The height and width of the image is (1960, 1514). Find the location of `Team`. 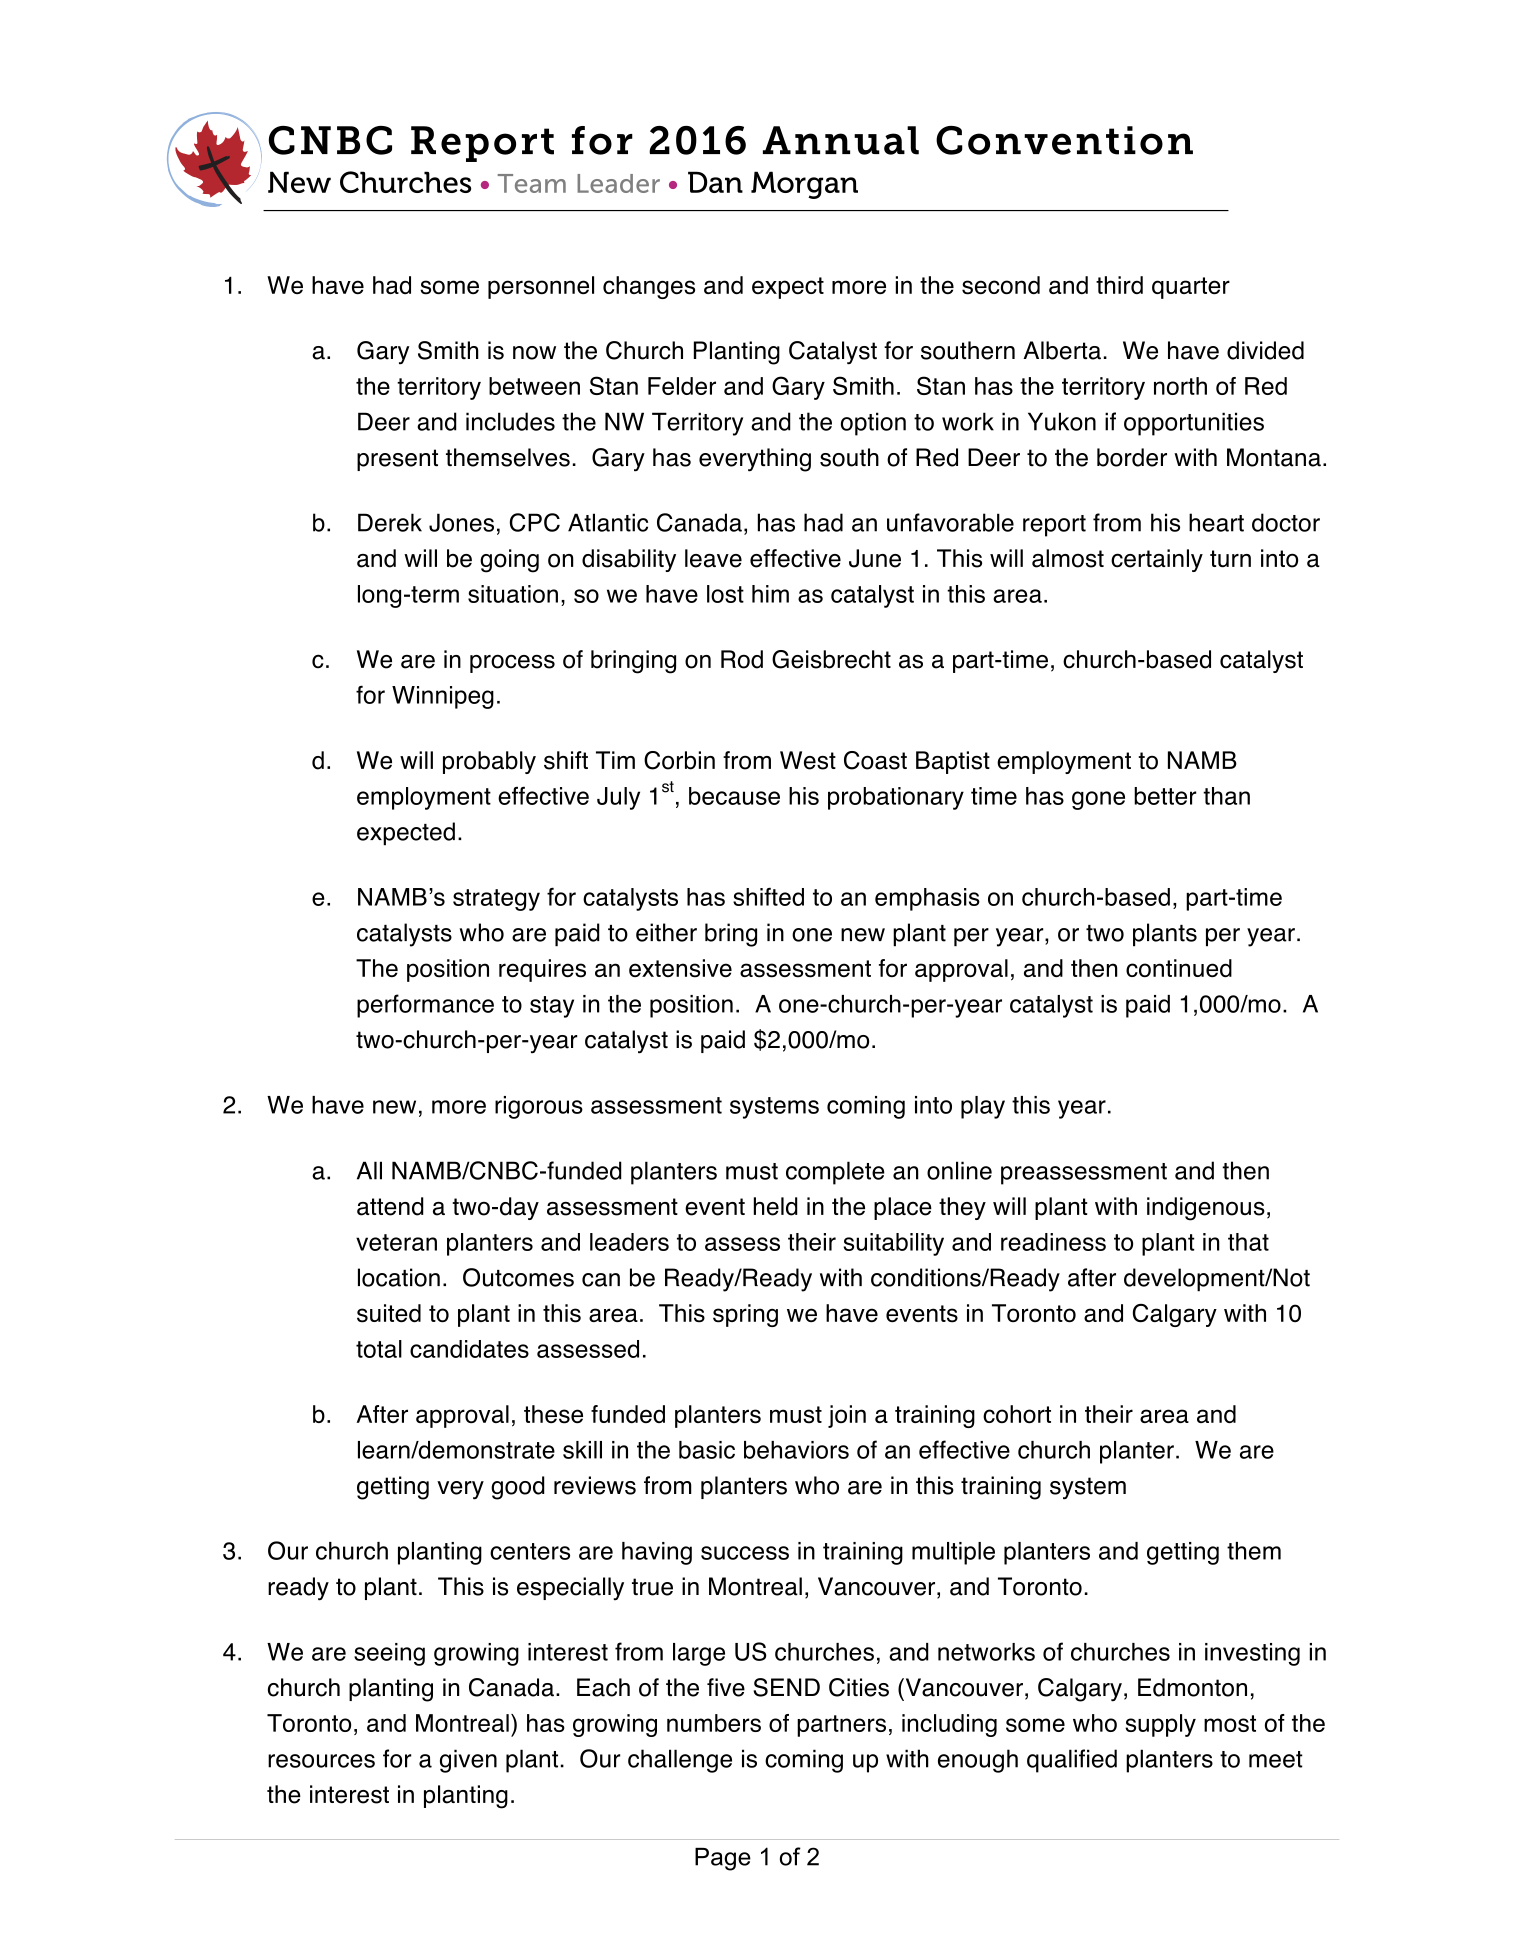

Team is located at coordinates (532, 183).
